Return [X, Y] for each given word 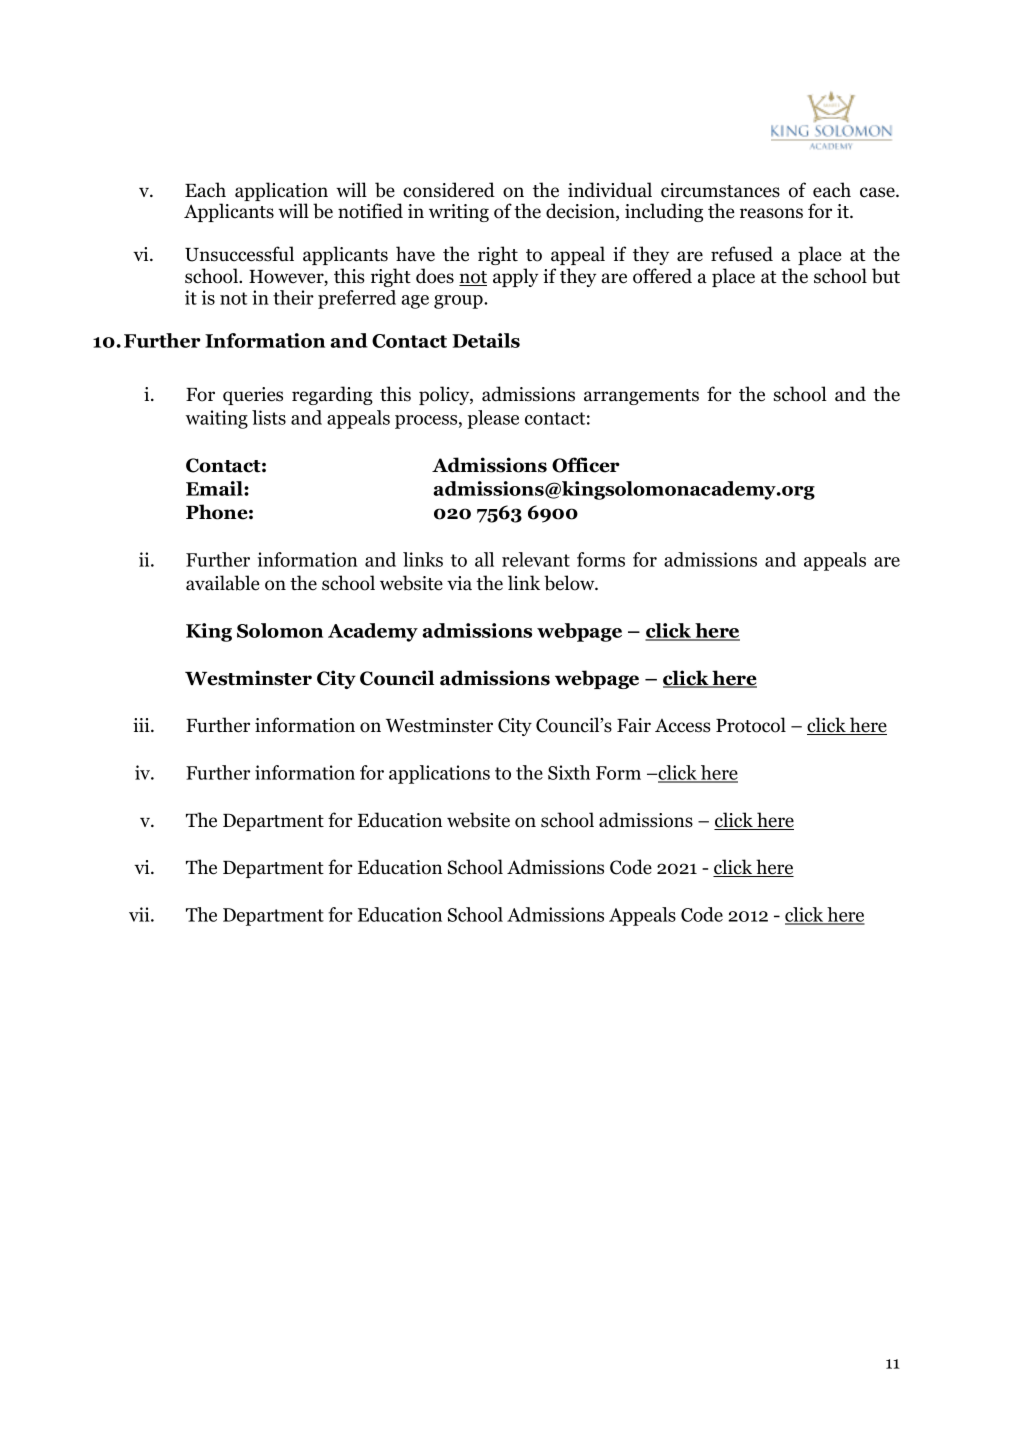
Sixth [569, 772]
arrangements [641, 397]
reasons [771, 213]
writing [459, 213]
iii [142, 725]
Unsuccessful [239, 254]
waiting [217, 419]
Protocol [751, 725]
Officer [586, 465]
